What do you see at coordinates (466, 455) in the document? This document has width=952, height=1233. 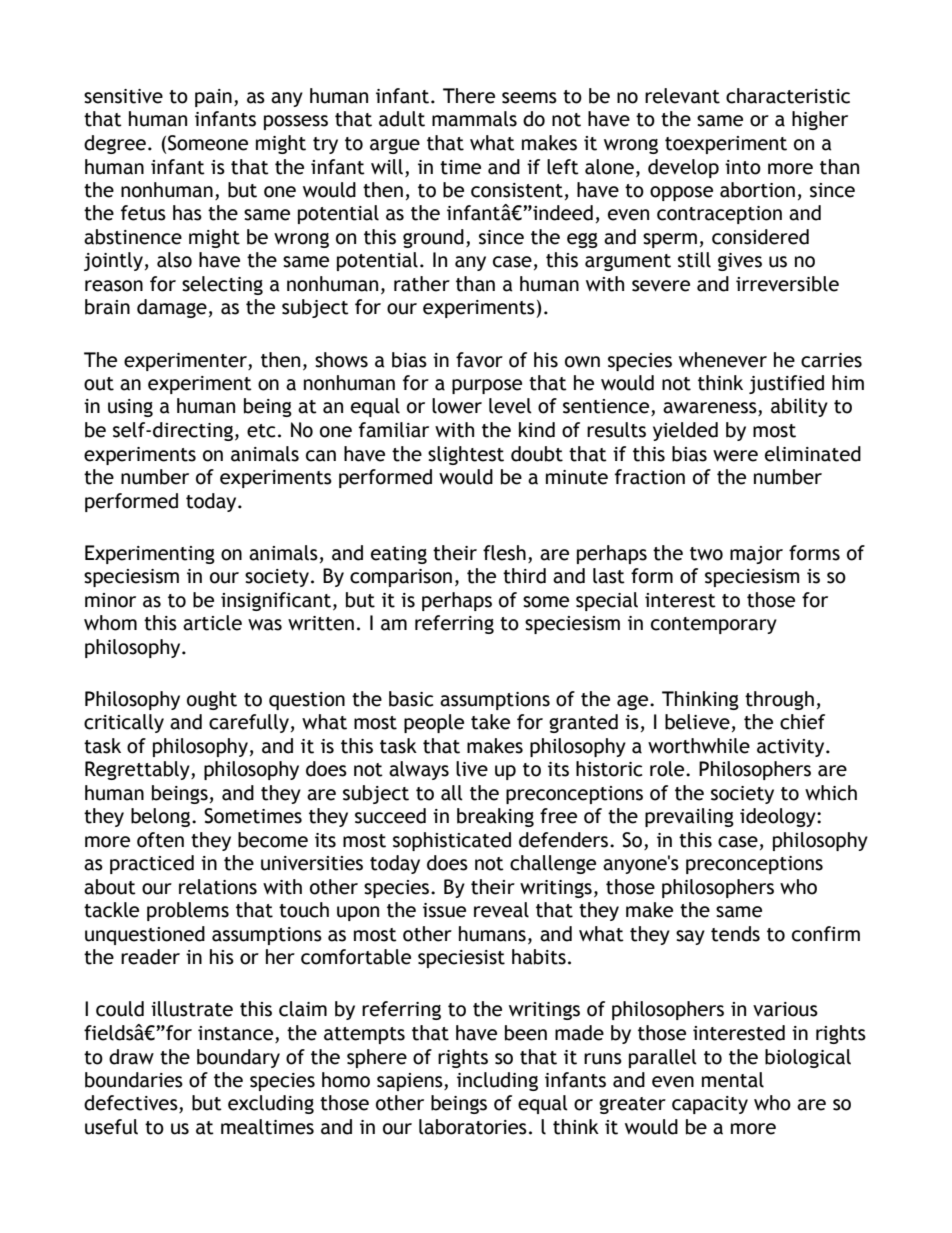 I see `slightest` at bounding box center [466, 455].
